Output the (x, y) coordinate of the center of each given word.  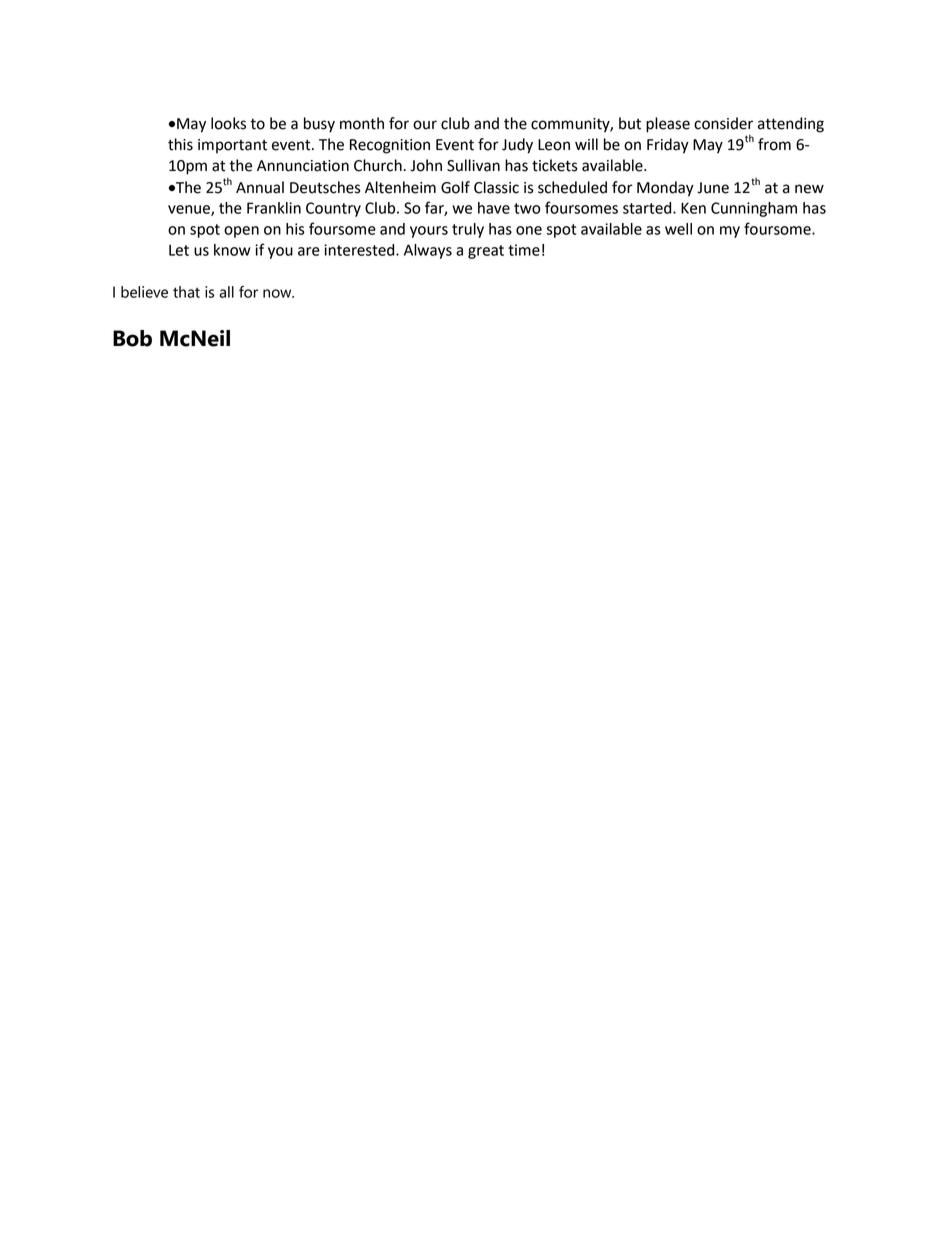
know (232, 250)
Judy (517, 146)
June (713, 188)
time (524, 250)
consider (723, 123)
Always (428, 251)
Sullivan (473, 165)
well (678, 229)
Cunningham (754, 209)
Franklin (274, 208)
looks (228, 123)
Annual (260, 187)
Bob (132, 338)
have (494, 208)
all (226, 292)
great (486, 252)
